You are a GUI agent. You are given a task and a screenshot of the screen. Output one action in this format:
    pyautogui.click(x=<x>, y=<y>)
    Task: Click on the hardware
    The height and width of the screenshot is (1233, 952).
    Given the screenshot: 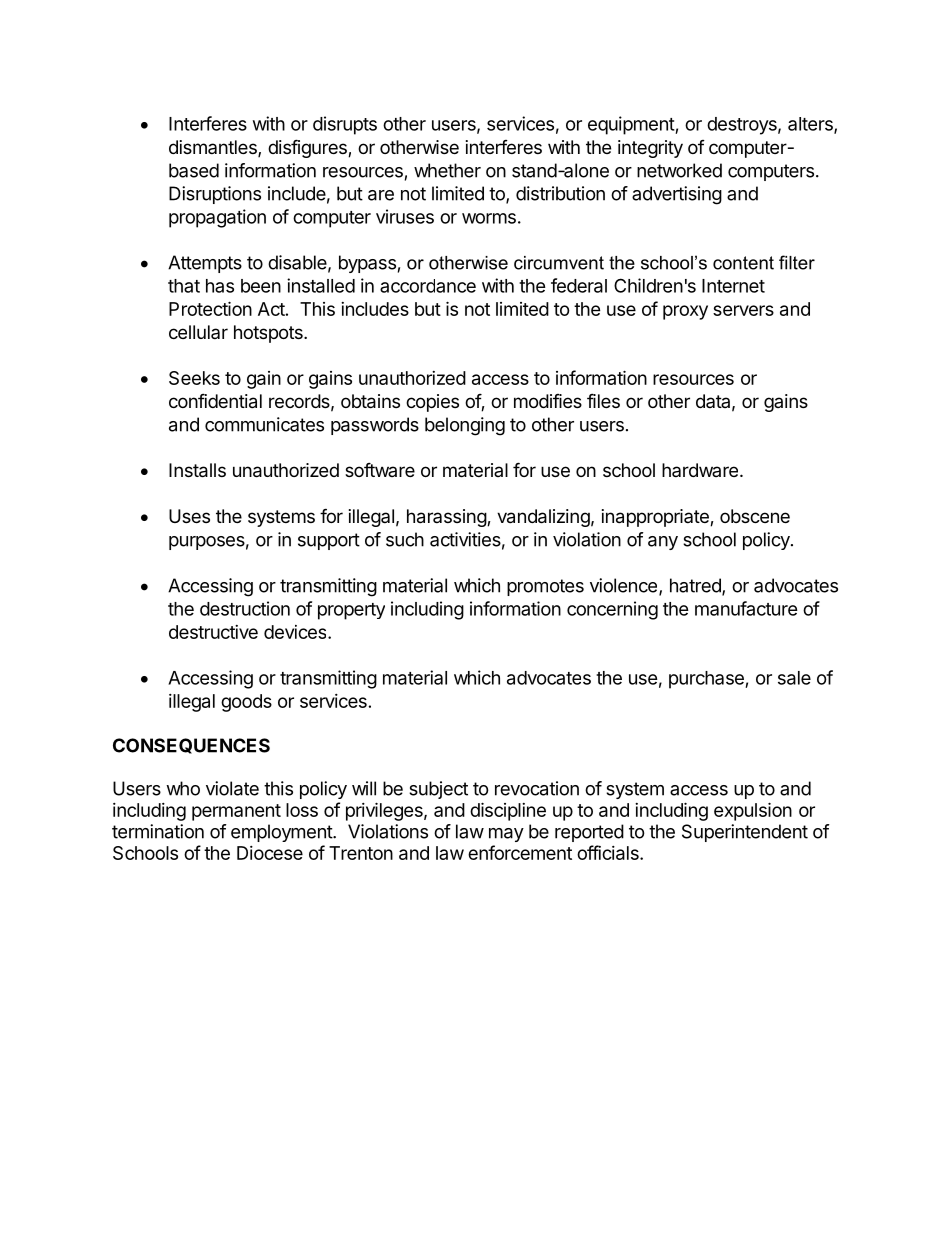 What is the action you would take?
    pyautogui.click(x=700, y=470)
